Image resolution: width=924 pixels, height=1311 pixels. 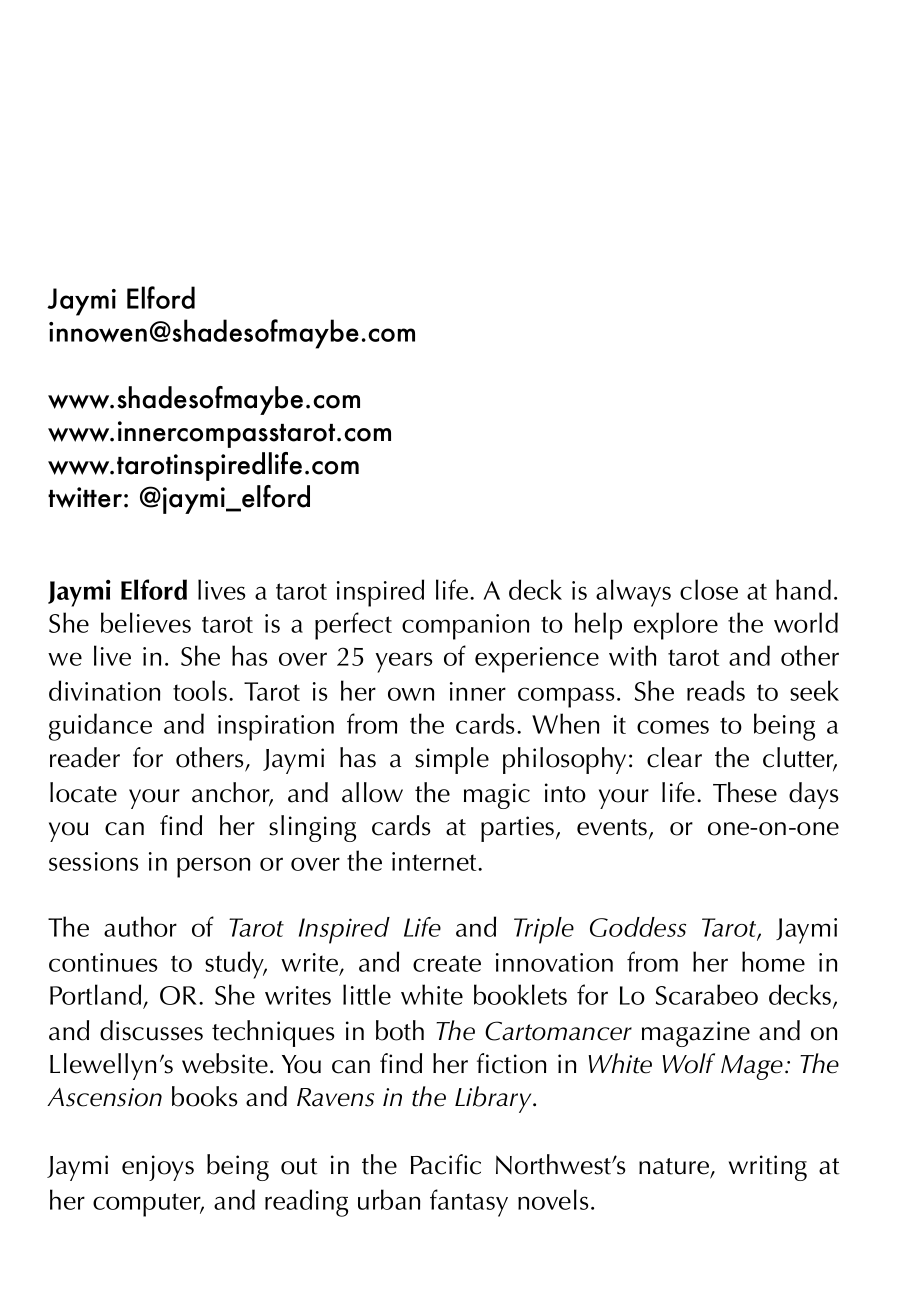 I want to click on writing, so click(x=768, y=1168).
